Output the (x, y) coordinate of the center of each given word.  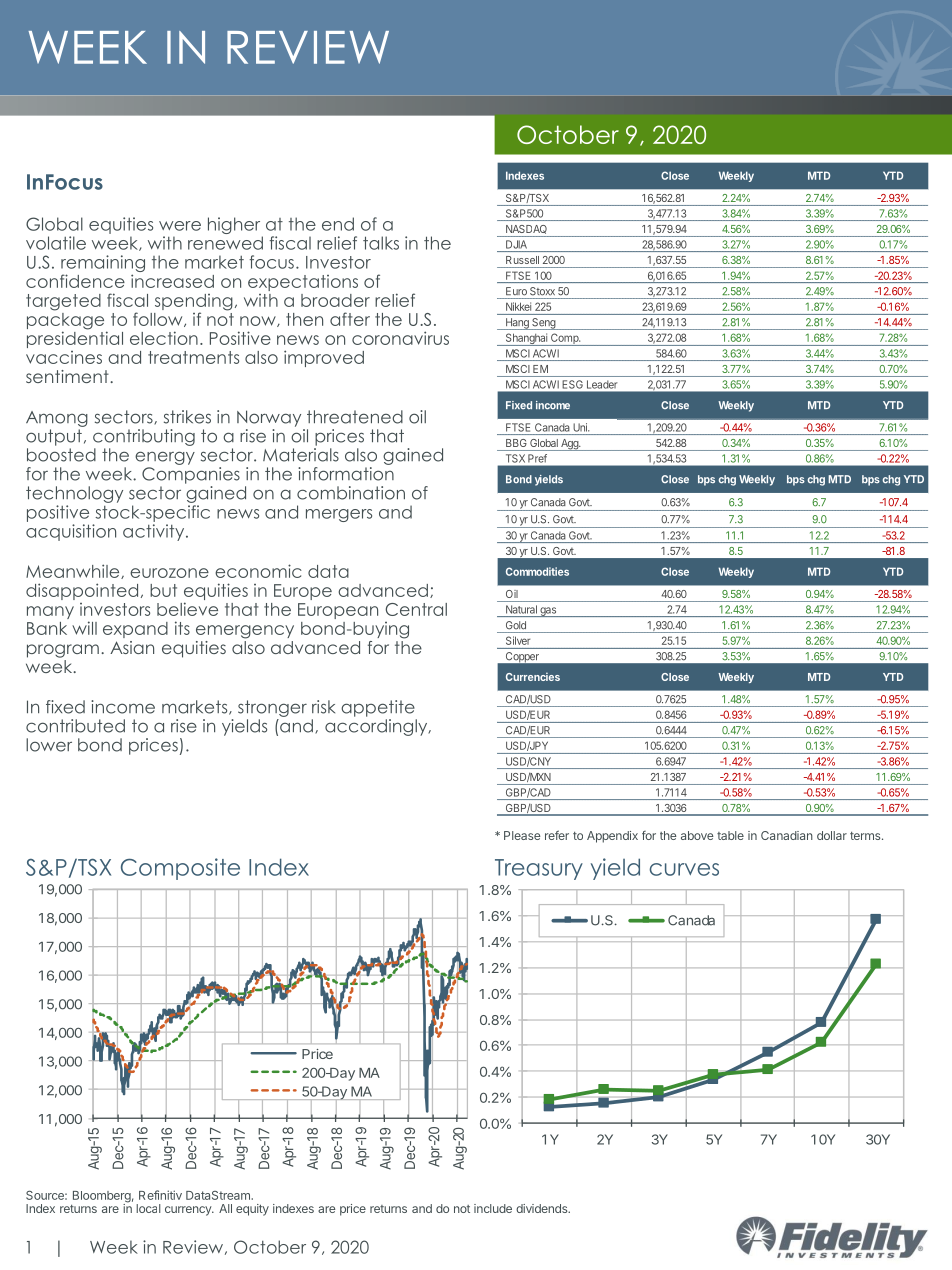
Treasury (539, 869)
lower (49, 745)
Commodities (537, 571)
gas (548, 612)
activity (155, 532)
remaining (103, 265)
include (493, 1208)
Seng (543, 324)
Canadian (787, 835)
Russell (522, 260)
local (148, 1208)
